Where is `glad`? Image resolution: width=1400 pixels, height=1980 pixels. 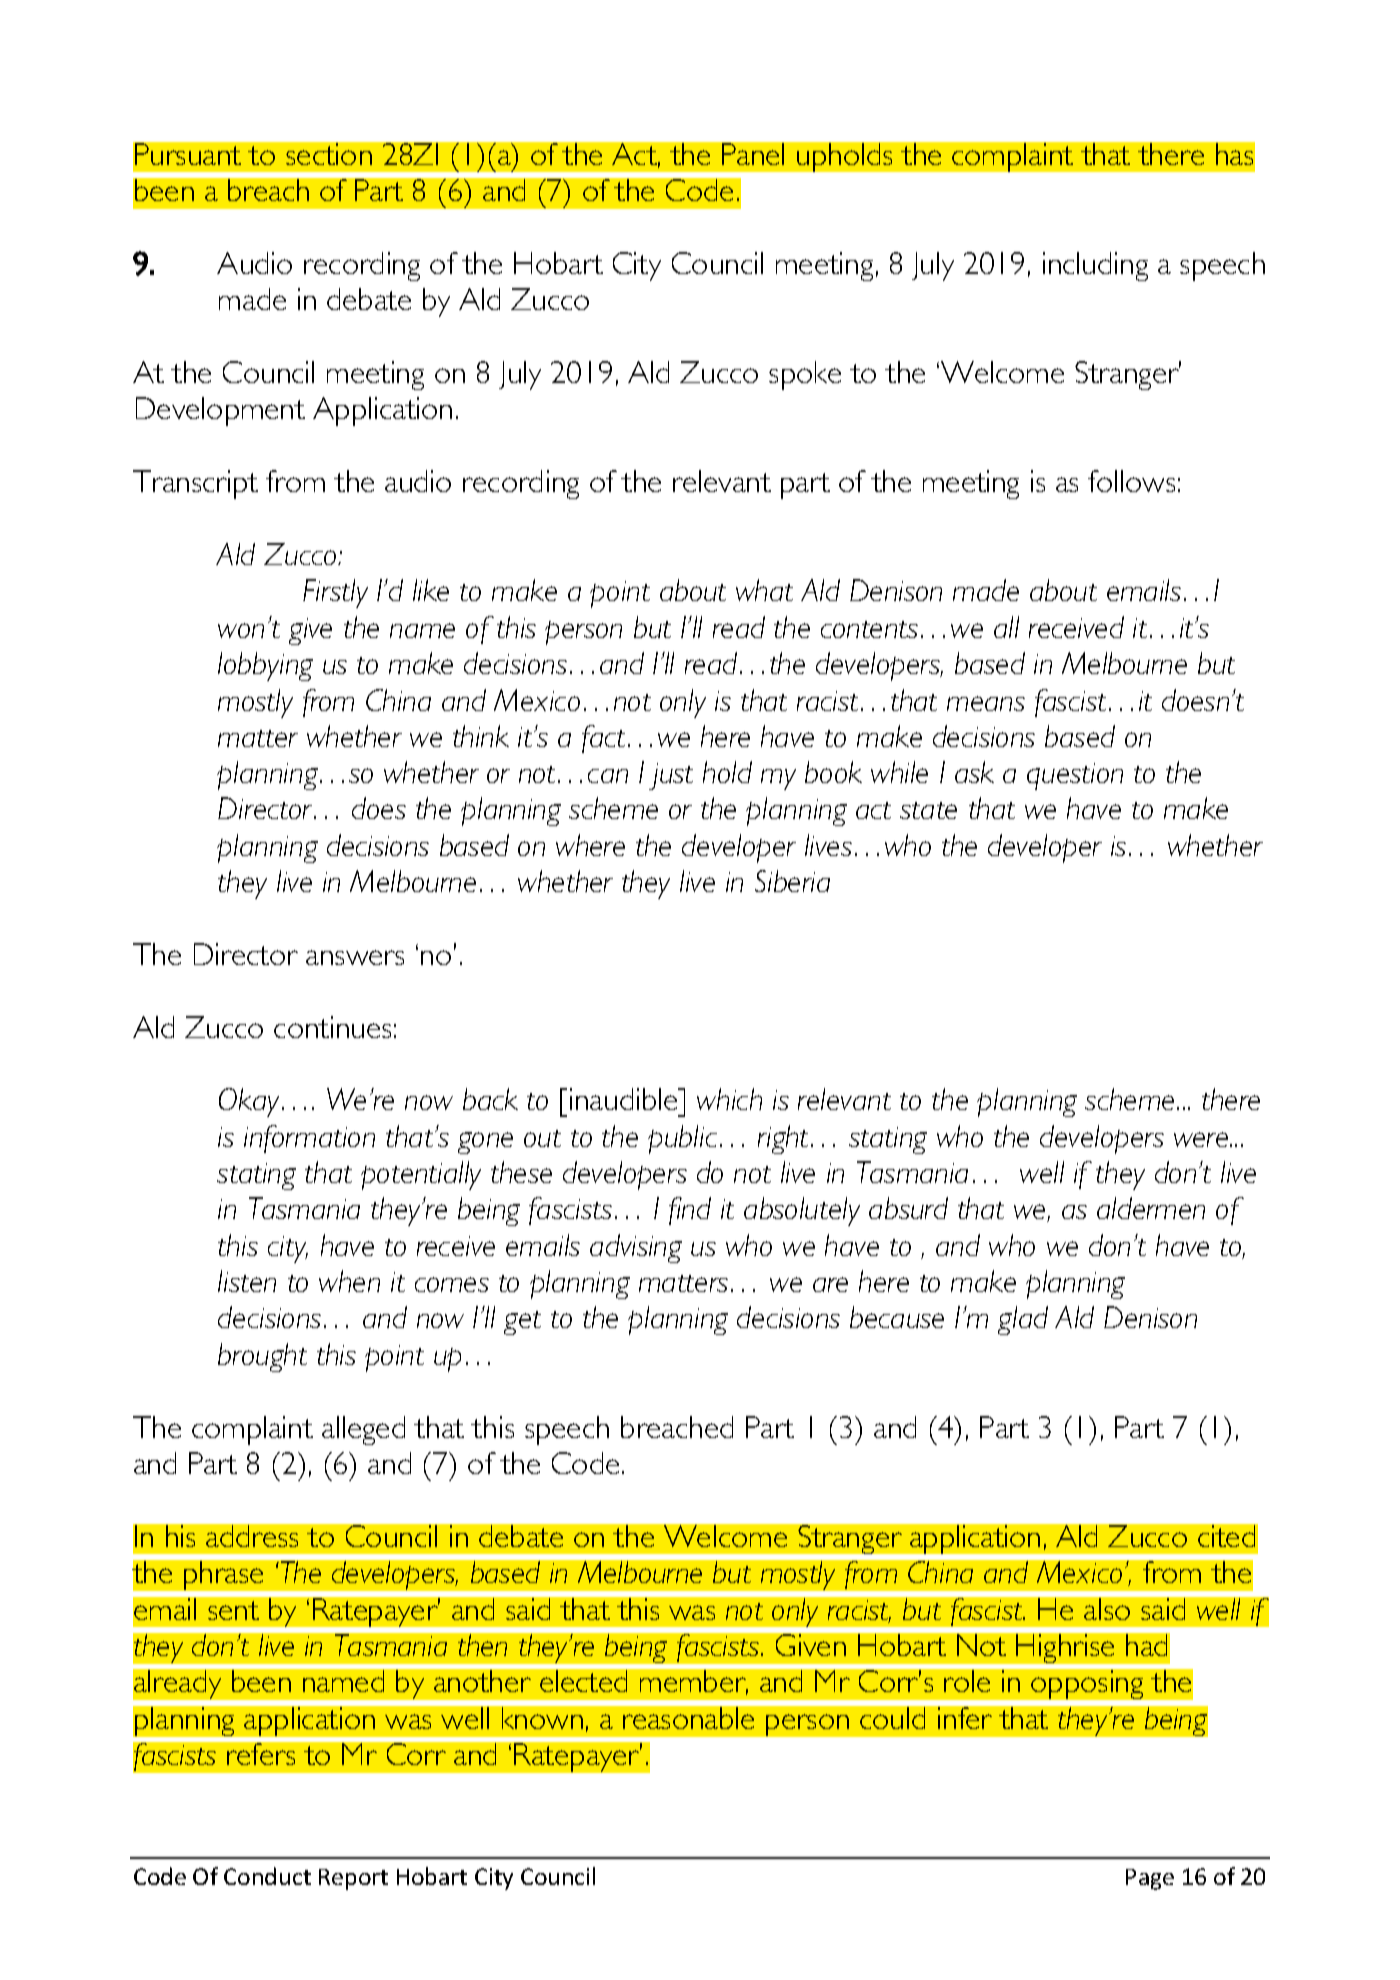 glad is located at coordinates (1023, 1320).
